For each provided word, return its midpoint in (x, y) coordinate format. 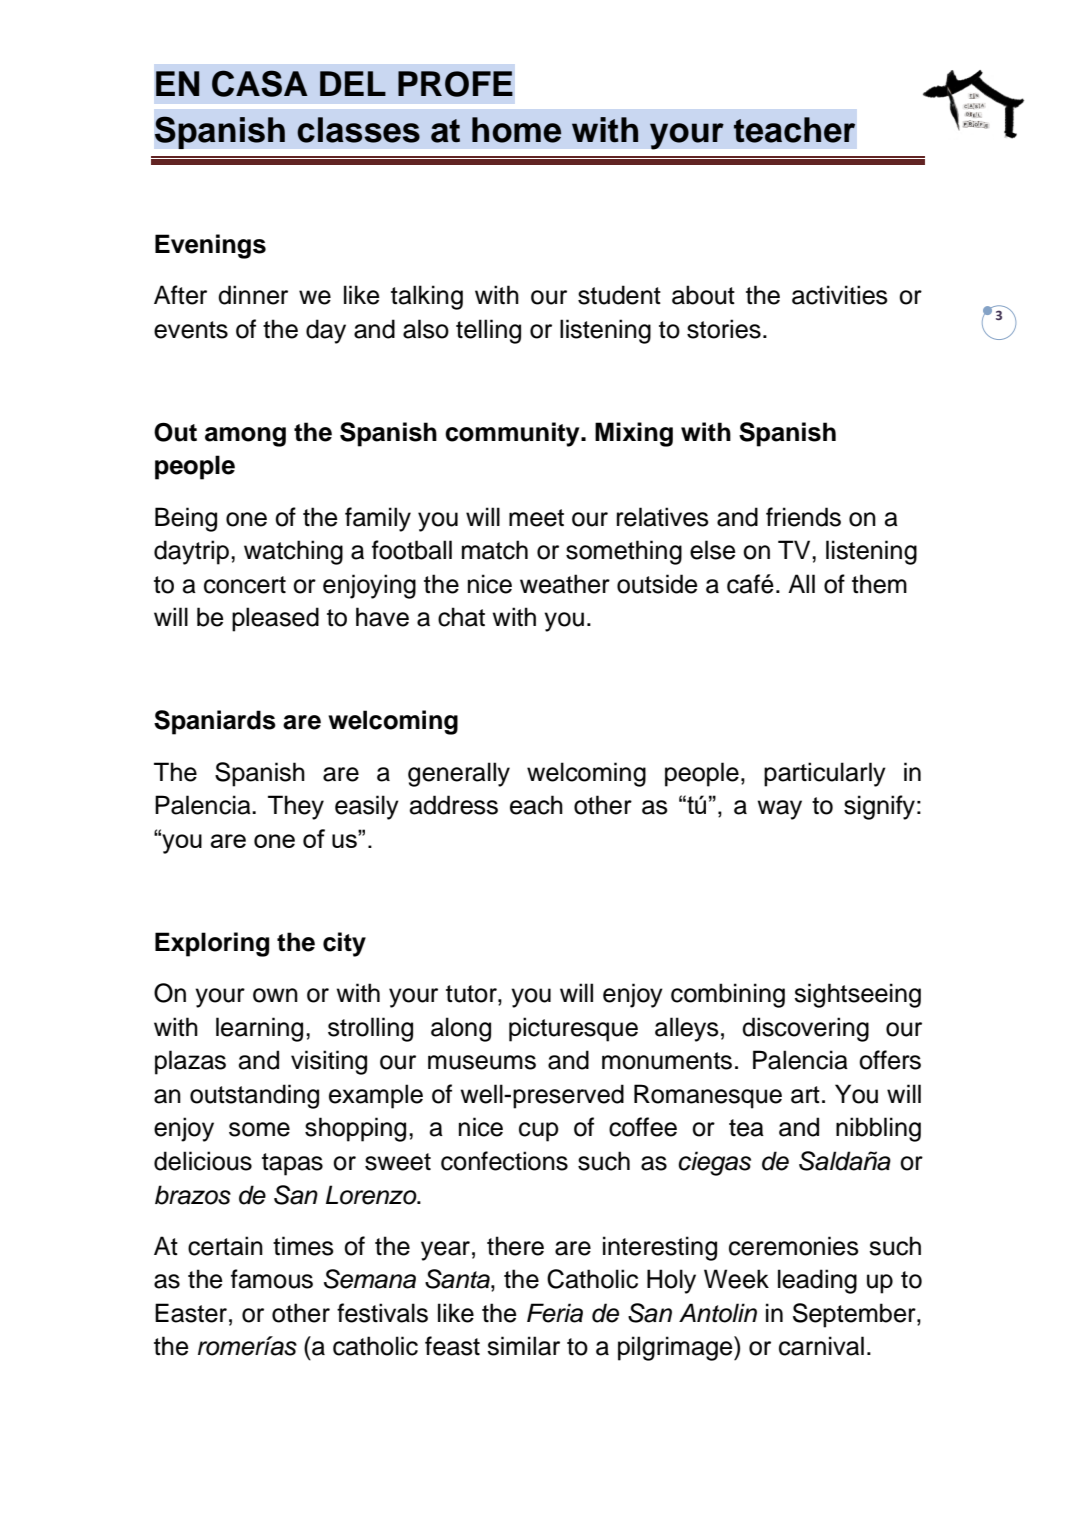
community (513, 434)
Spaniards (215, 722)
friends (803, 517)
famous (272, 1279)
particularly (825, 774)
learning (259, 1029)
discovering (805, 1029)
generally (459, 774)
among (245, 437)
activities (840, 295)
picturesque (573, 1029)
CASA (260, 83)
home (516, 130)
